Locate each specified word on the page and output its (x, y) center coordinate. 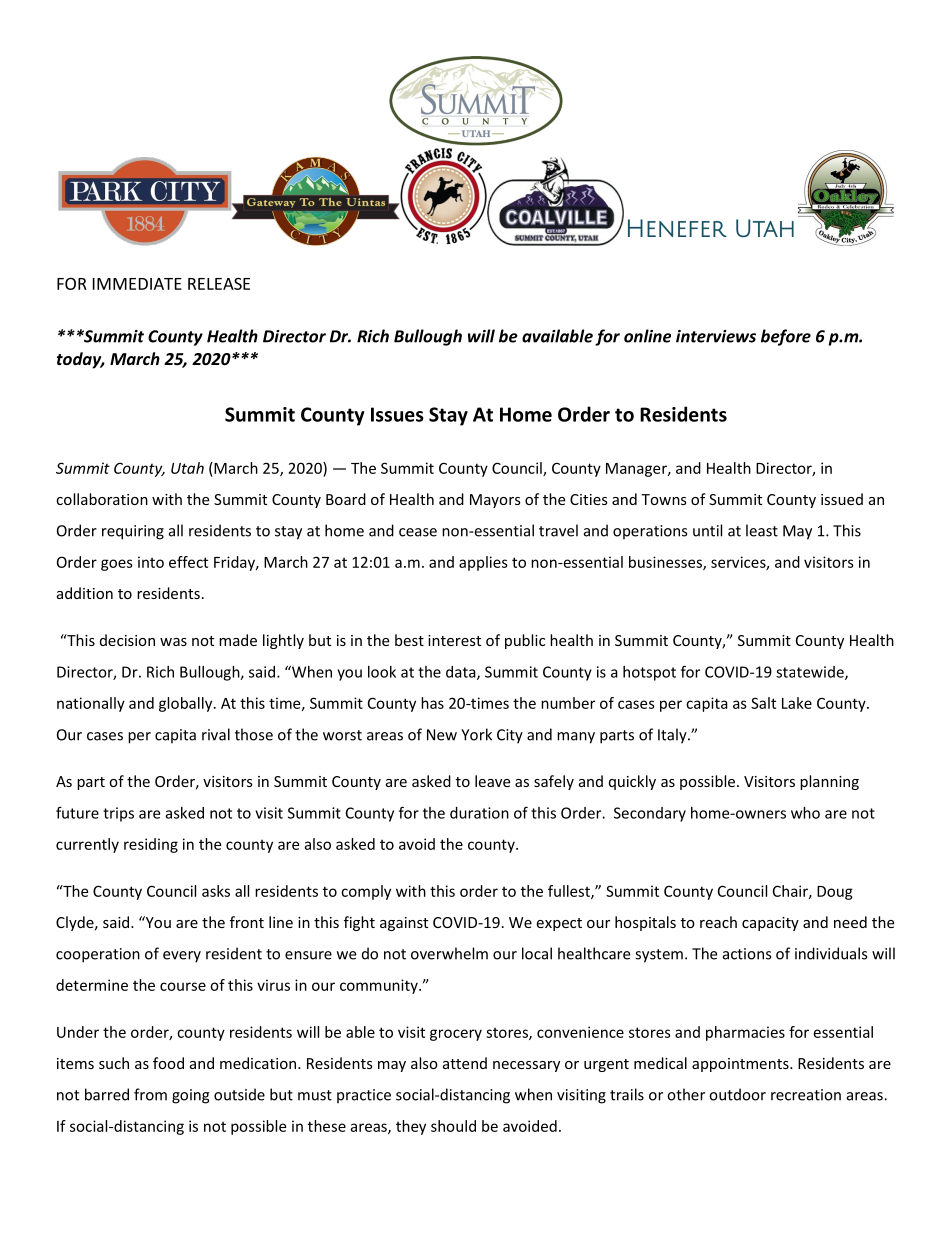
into (151, 562)
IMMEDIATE (137, 284)
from (150, 1094)
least (762, 530)
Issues (397, 414)
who (805, 813)
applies (483, 563)
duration (479, 813)
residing (151, 845)
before (786, 337)
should (453, 1126)
